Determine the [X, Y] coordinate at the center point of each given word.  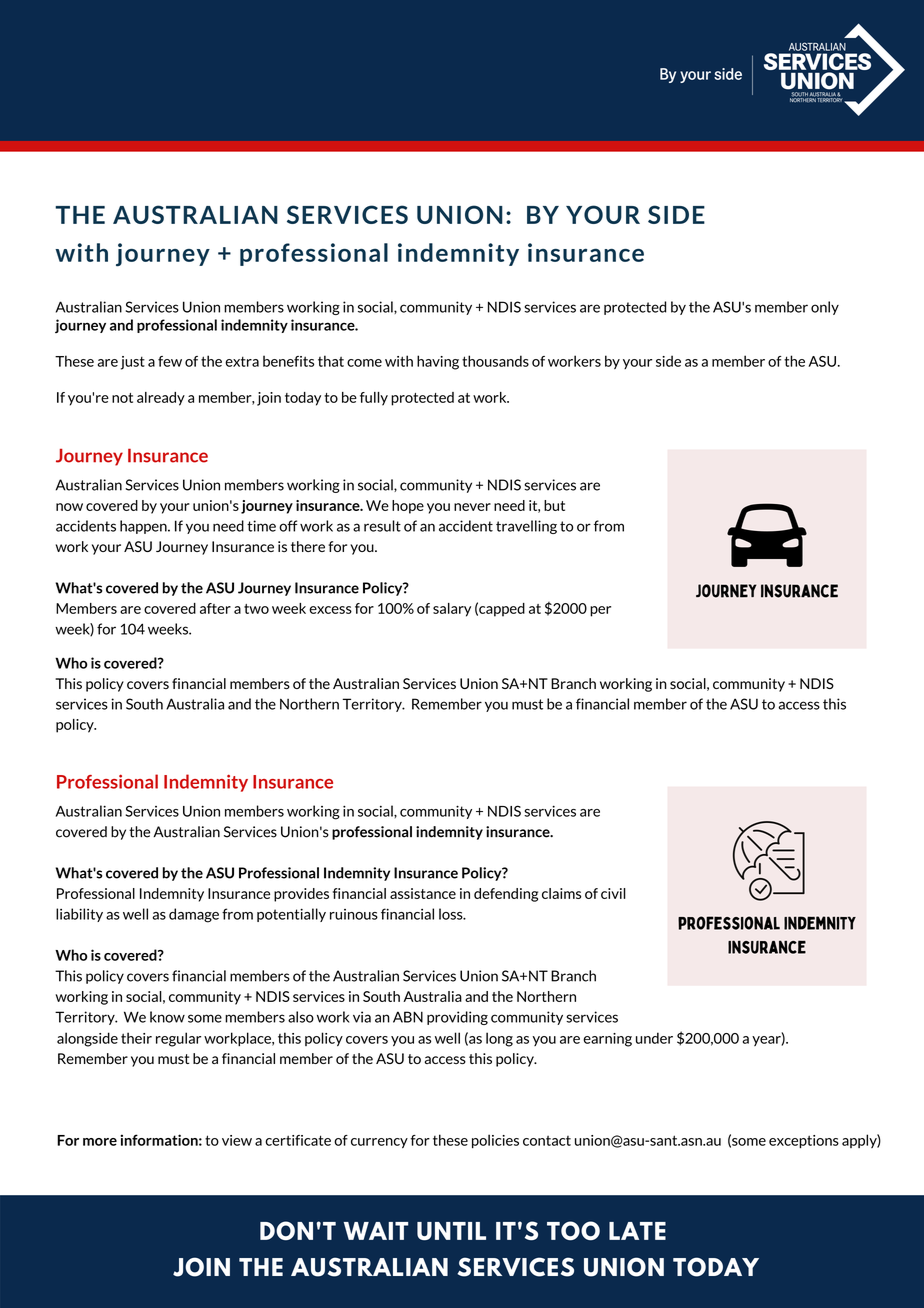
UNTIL [451, 1231]
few [170, 361]
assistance [423, 893]
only [825, 308]
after [215, 608]
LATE [637, 1231]
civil [613, 893]
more [100, 1142]
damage [194, 915]
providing [457, 1018]
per [600, 611]
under [654, 1038]
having [438, 362]
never [472, 507]
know [167, 1017]
